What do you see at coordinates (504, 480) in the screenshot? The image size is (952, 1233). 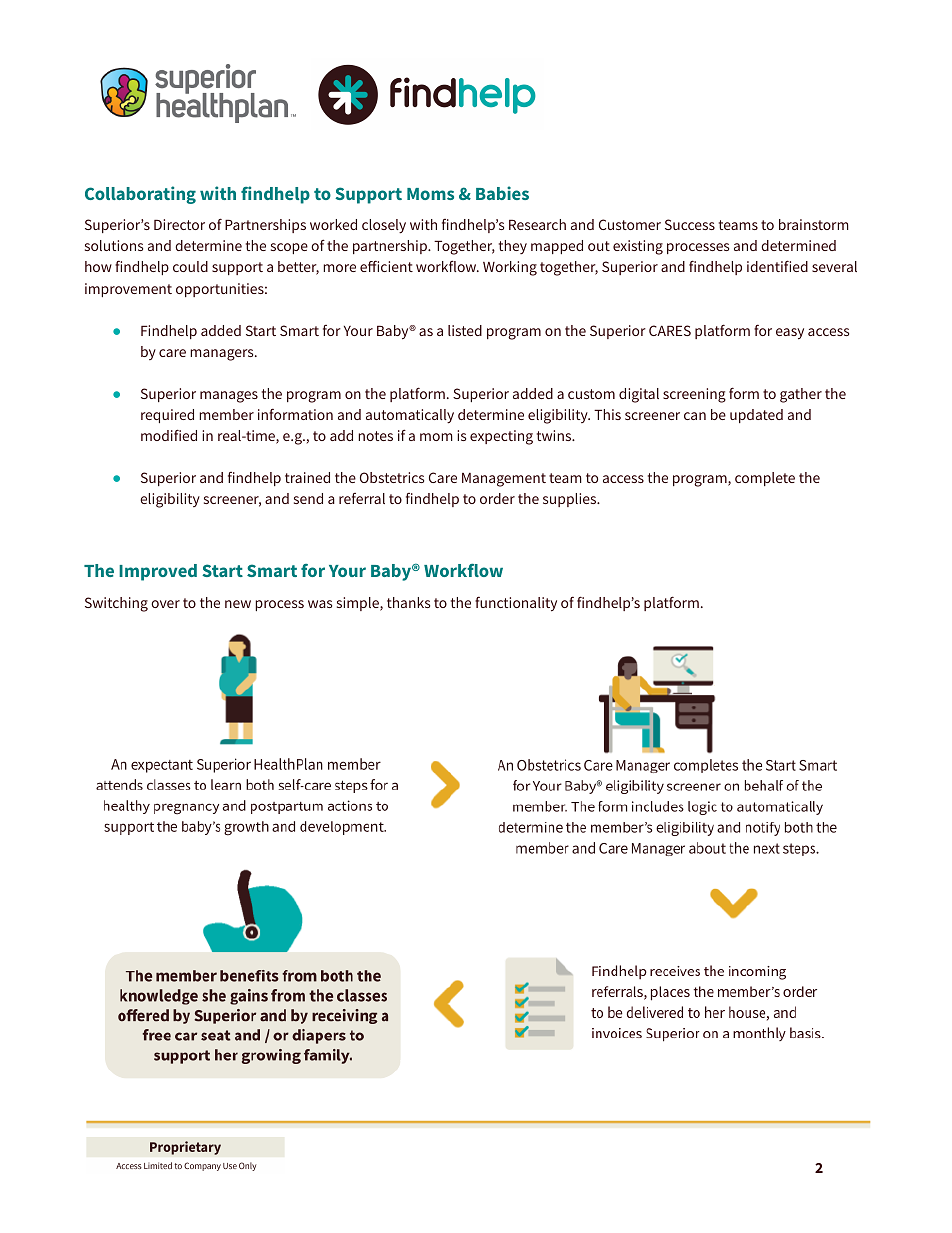 I see `Management` at bounding box center [504, 480].
